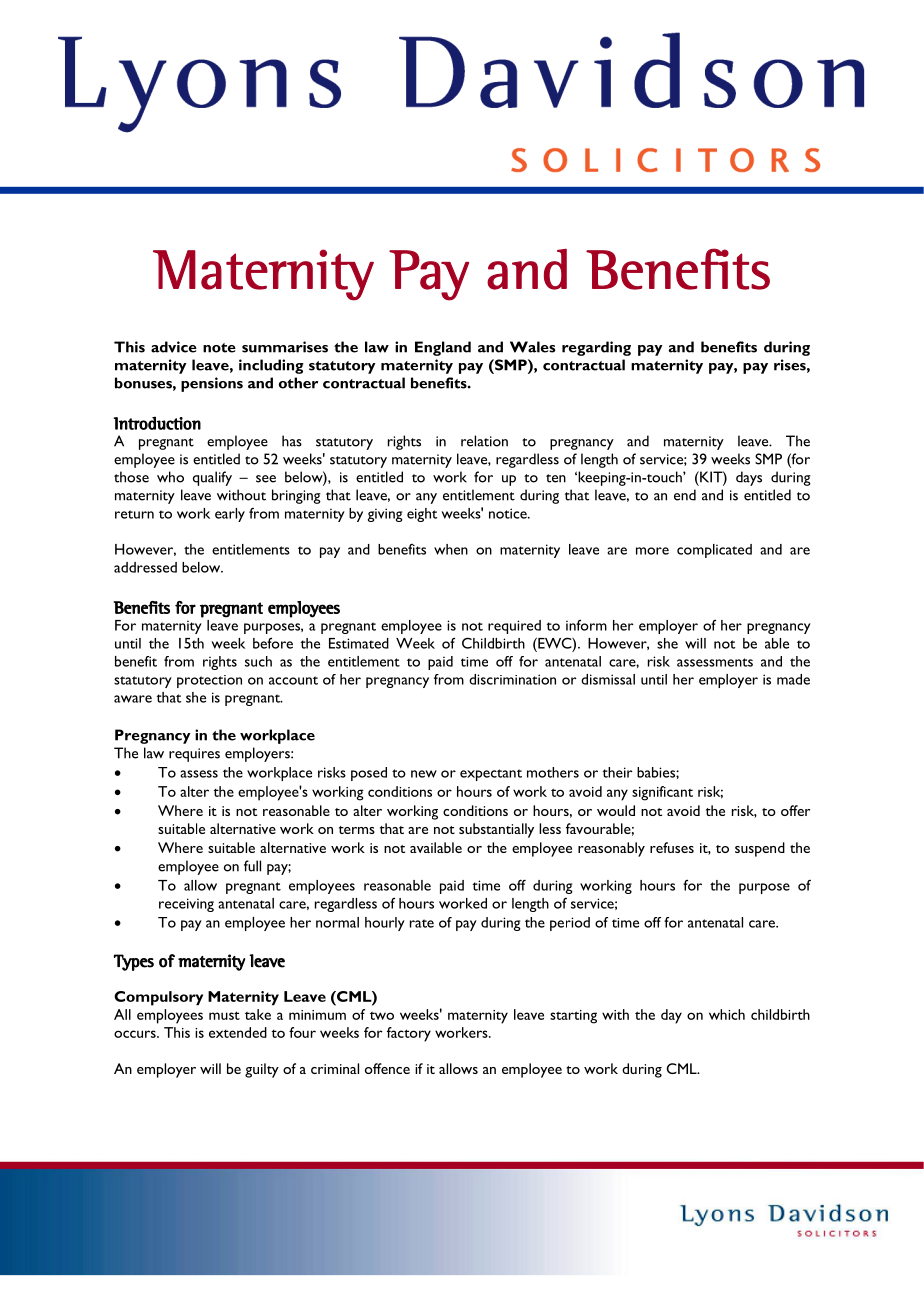 The image size is (924, 1308). What do you see at coordinates (230, 515) in the screenshot?
I see `early` at bounding box center [230, 515].
